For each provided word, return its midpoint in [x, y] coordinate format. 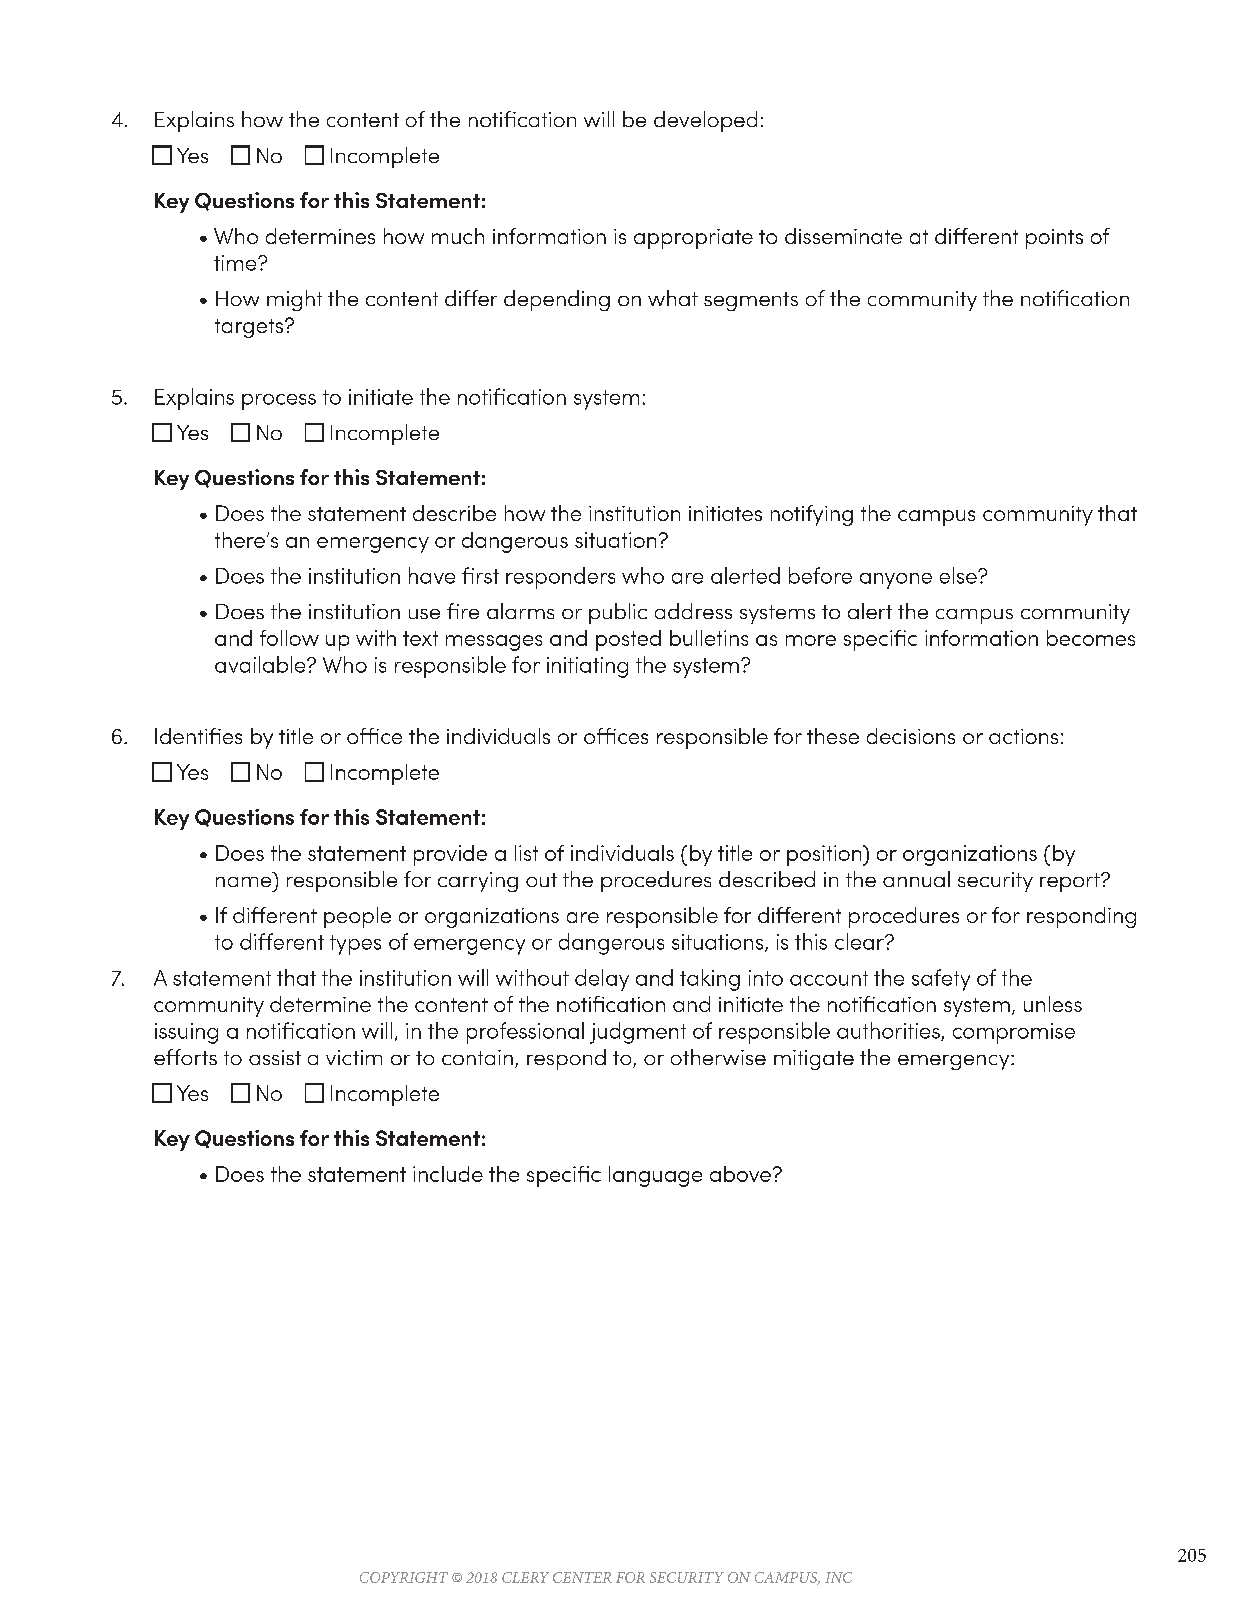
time [236, 263]
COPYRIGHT [404, 1577]
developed [705, 121]
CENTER [582, 1577]
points [1054, 239]
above [740, 1174]
